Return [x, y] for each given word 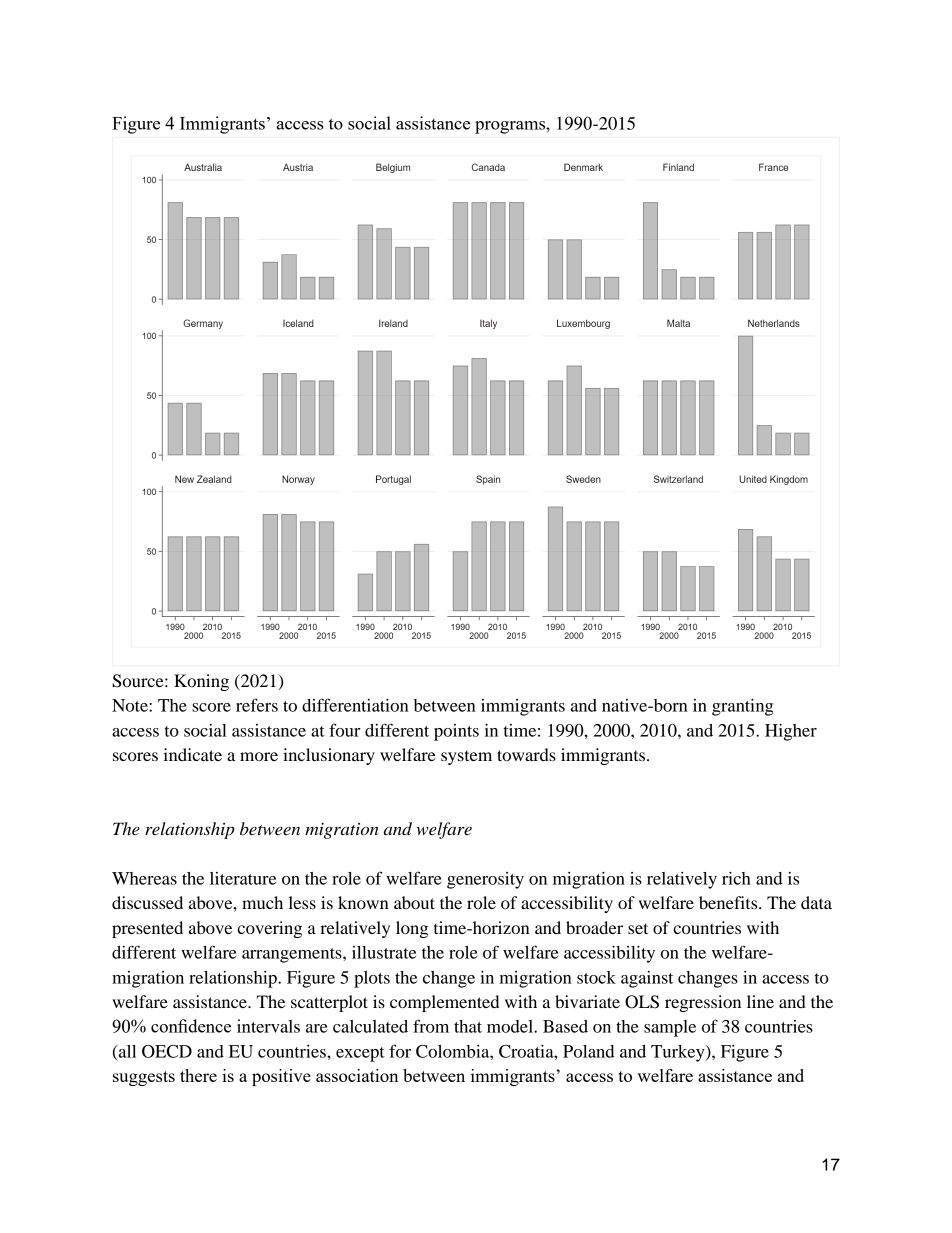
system [466, 758]
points [456, 732]
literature [243, 878]
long [412, 929]
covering [269, 929]
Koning [201, 682]
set [638, 928]
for [400, 1051]
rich [736, 878]
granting [742, 707]
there [198, 1075]
